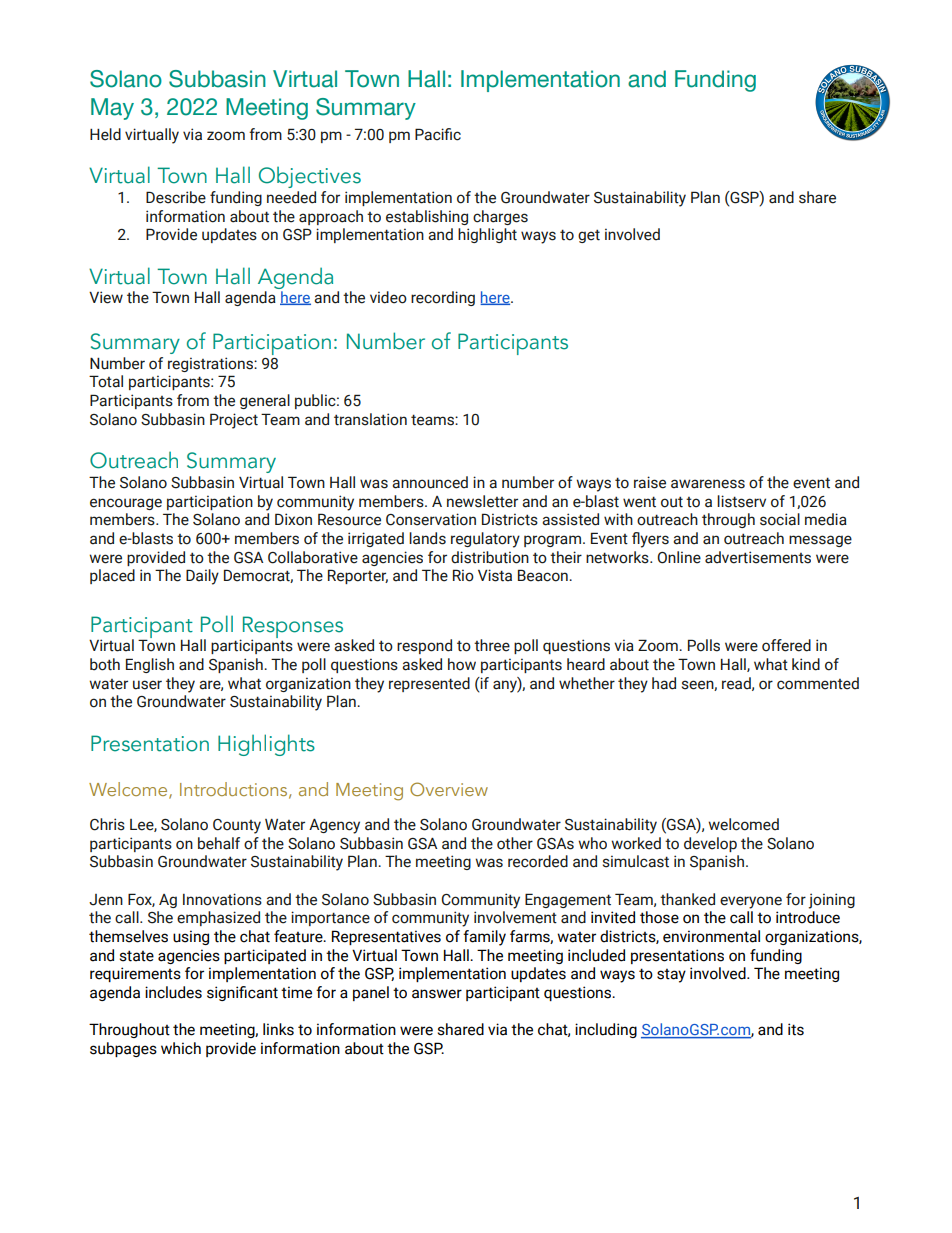  What do you see at coordinates (443, 298) in the document?
I see `recording` at bounding box center [443, 298].
